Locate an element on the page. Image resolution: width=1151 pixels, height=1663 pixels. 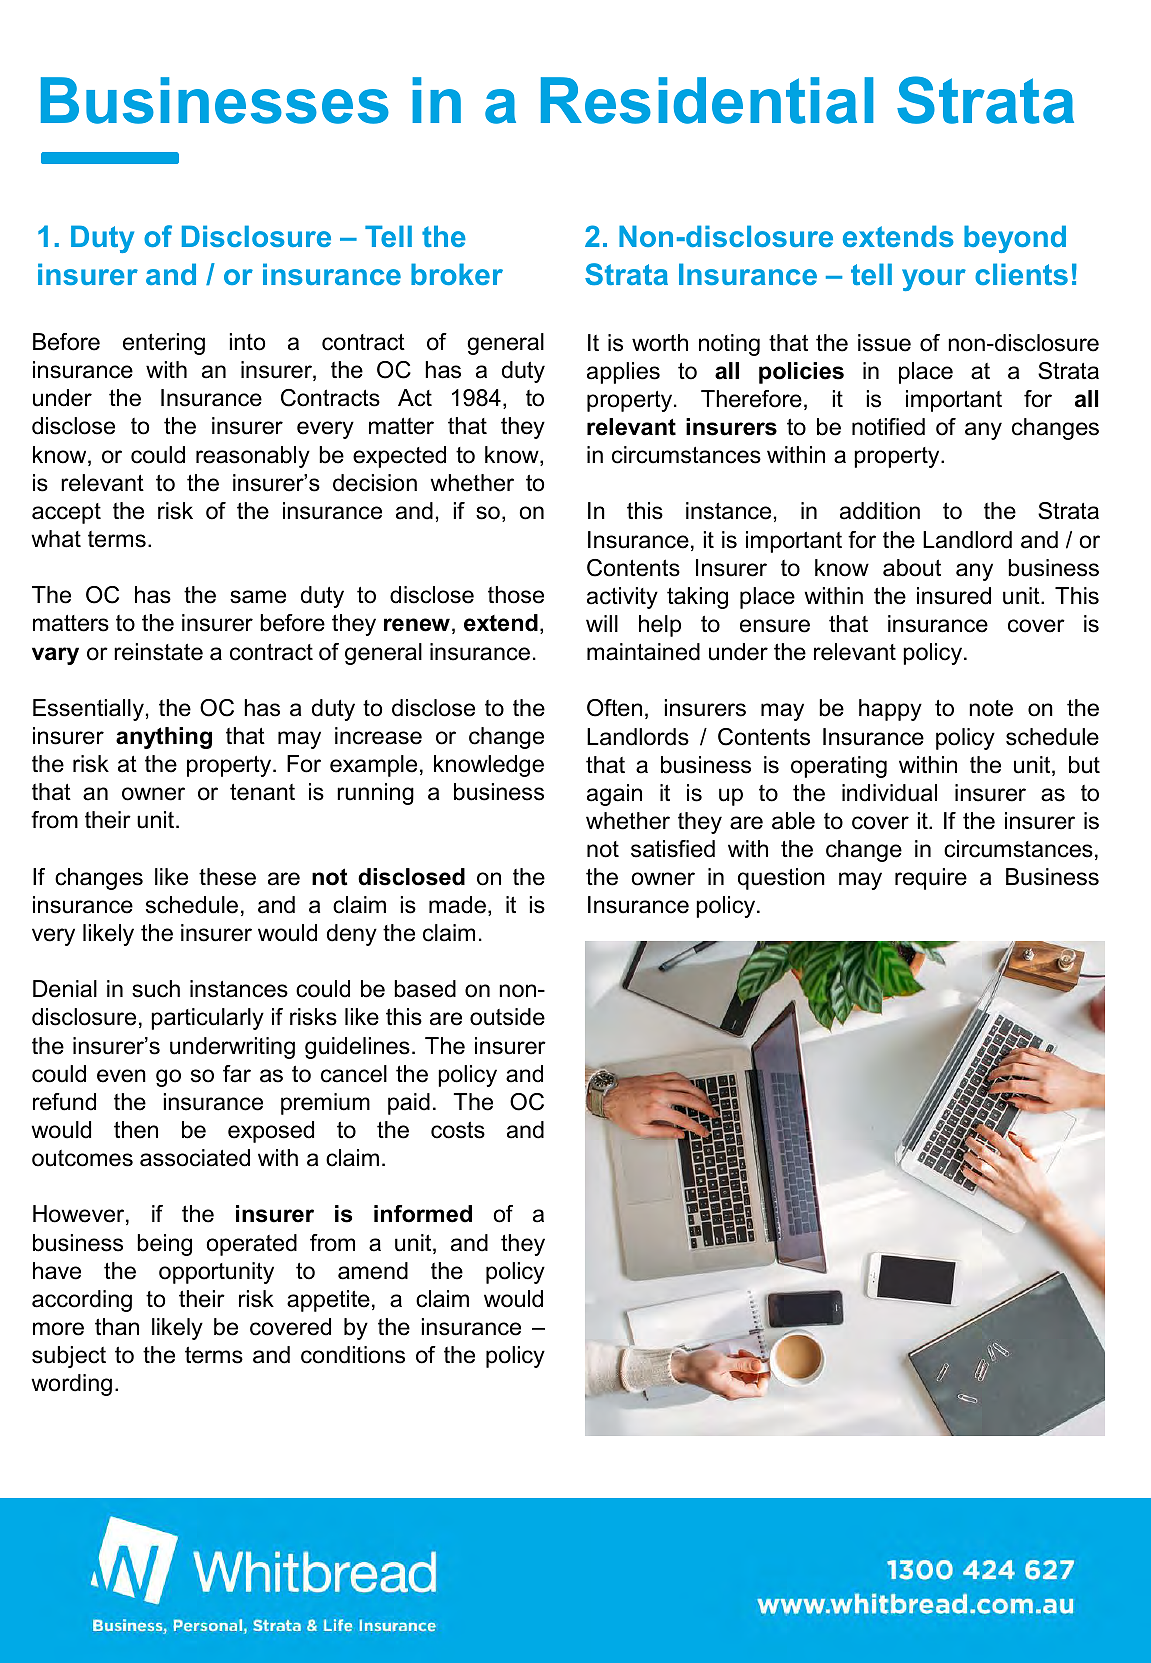
reasonably is located at coordinates (253, 457).
